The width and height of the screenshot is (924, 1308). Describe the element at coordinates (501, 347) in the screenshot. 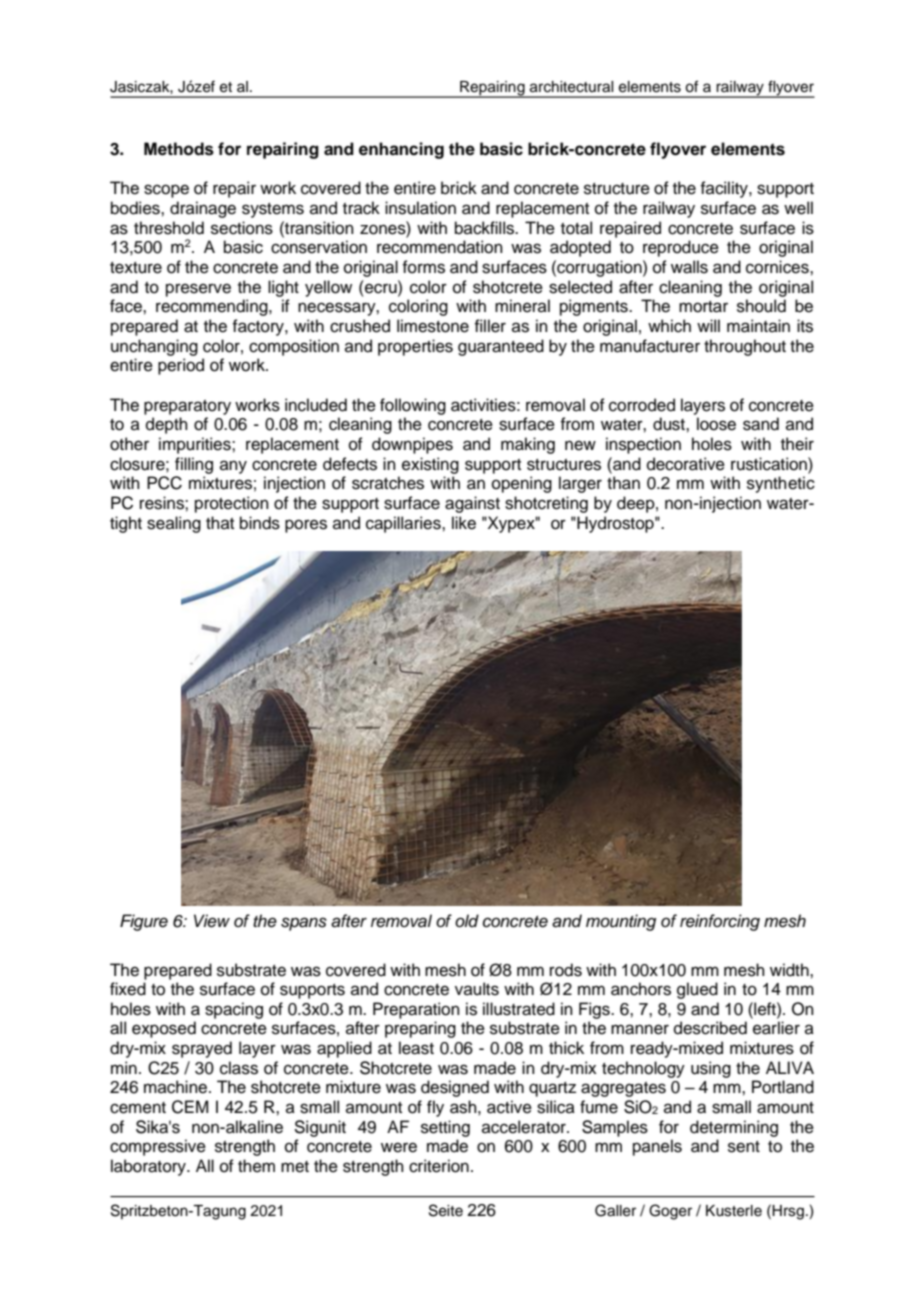

I see `guaranteed` at that location.
